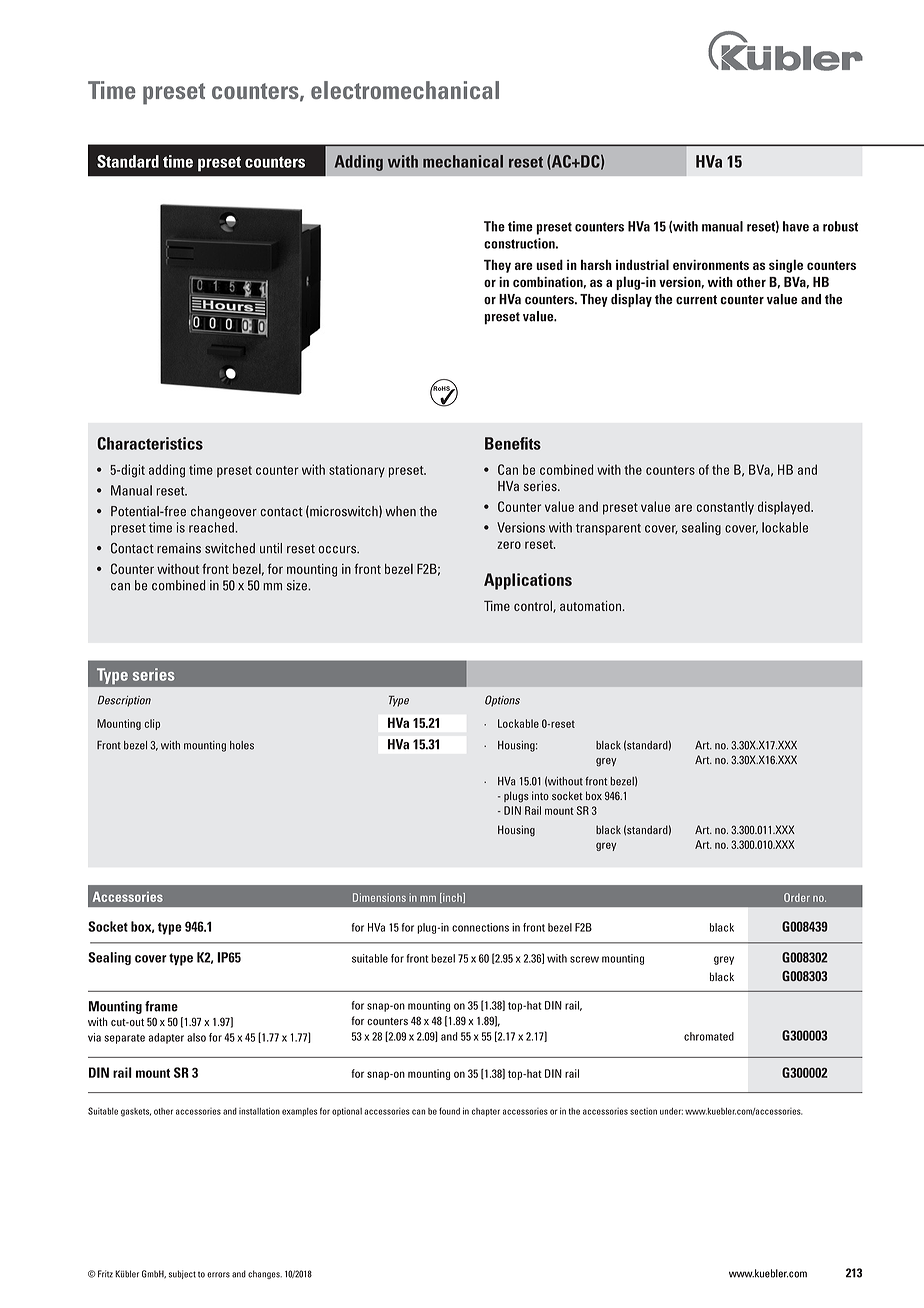 The width and height of the image is (924, 1308). Describe the element at coordinates (150, 443) in the image. I see `Characteristics` at that location.
